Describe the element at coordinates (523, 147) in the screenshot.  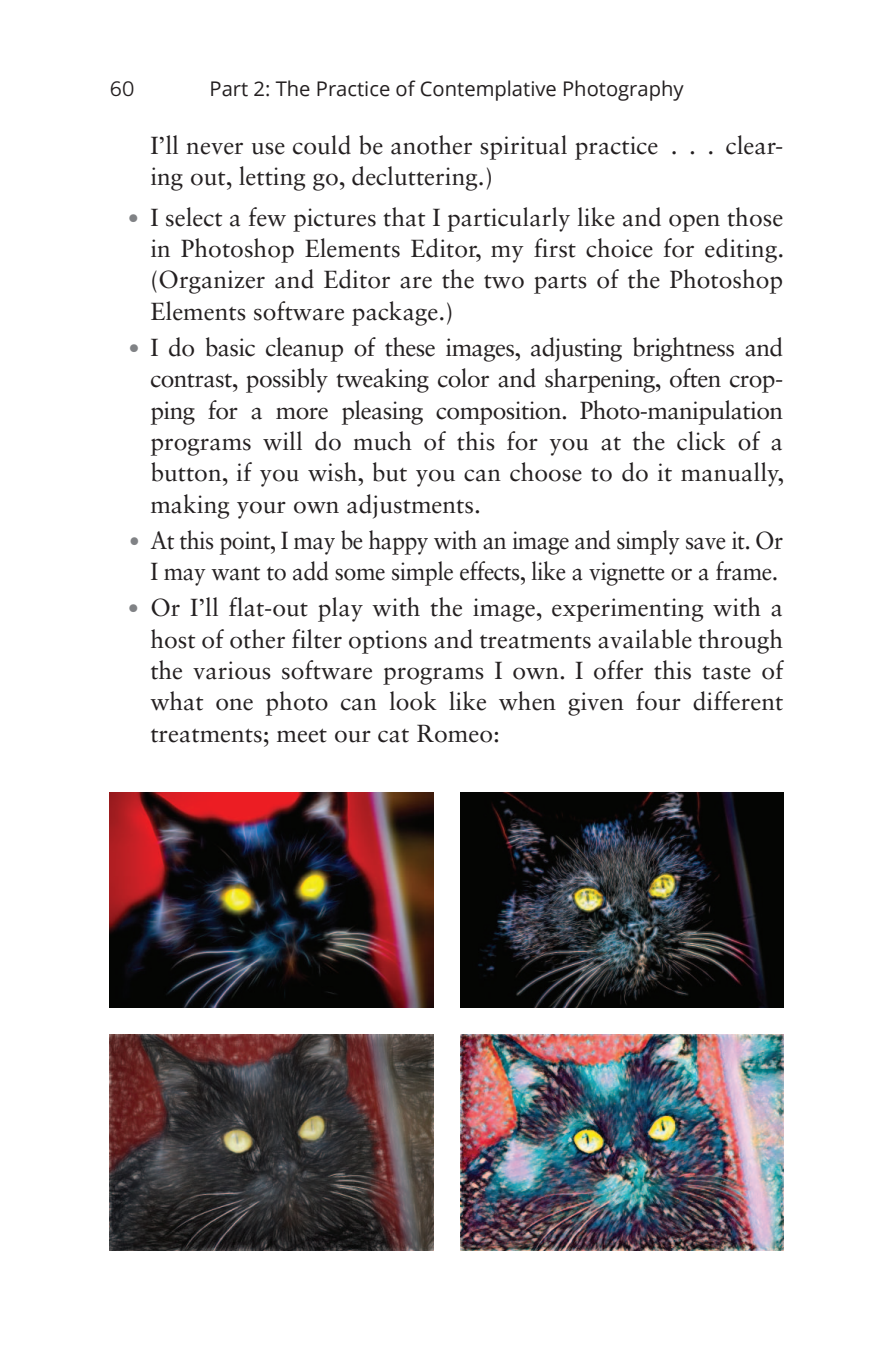
I see `spiritual` at that location.
